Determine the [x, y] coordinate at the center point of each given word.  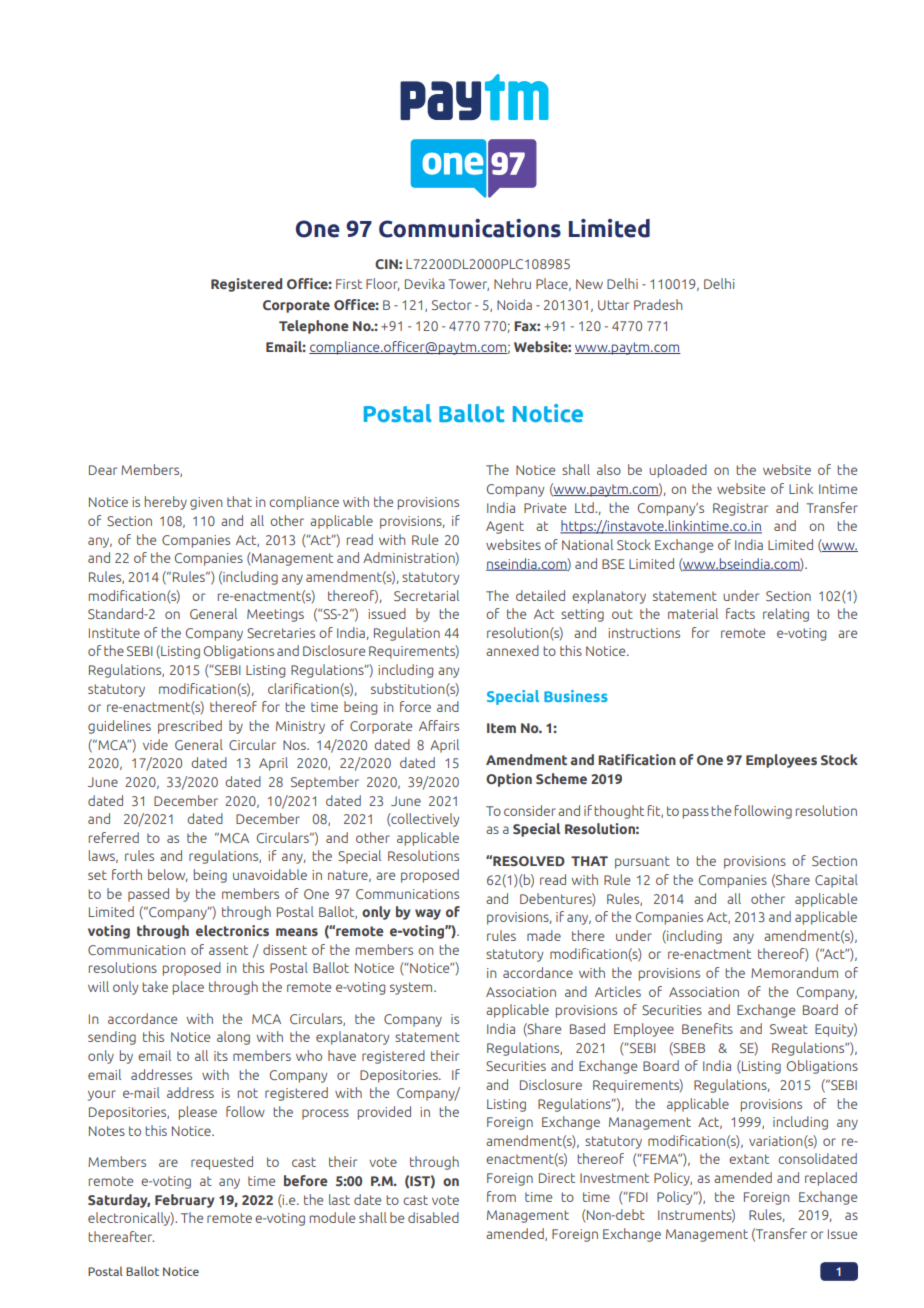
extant [749, 1159]
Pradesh [658, 304]
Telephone [313, 327]
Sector [451, 305]
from [501, 1196]
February [185, 1201]
